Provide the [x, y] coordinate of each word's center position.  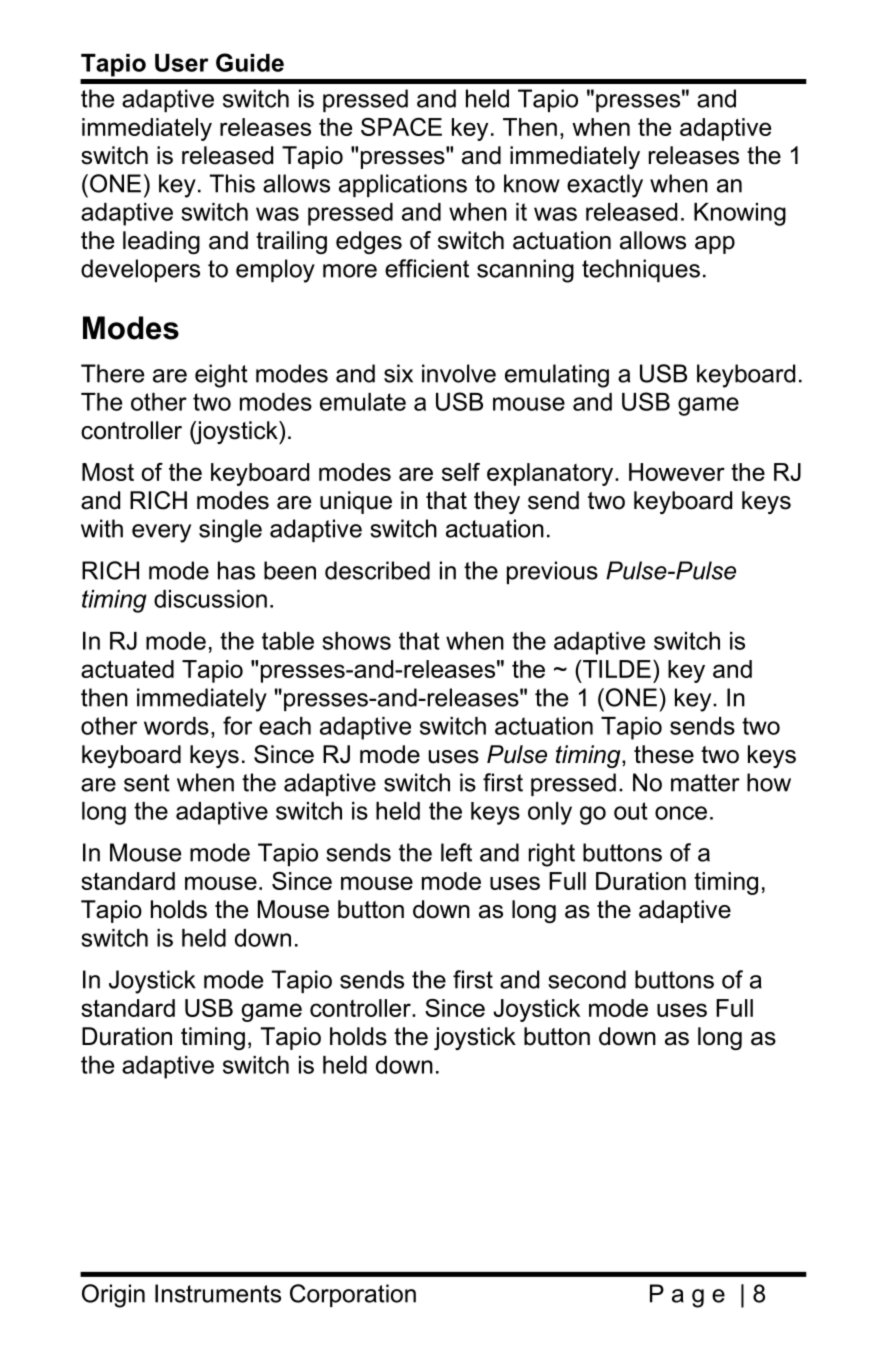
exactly [605, 186]
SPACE [401, 127]
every [161, 533]
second [587, 979]
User [182, 63]
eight [221, 376]
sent [147, 783]
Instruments [218, 1293]
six [398, 373]
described [377, 570]
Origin [113, 1296]
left [456, 852]
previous [552, 572]
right [552, 855]
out [631, 811]
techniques [641, 270]
